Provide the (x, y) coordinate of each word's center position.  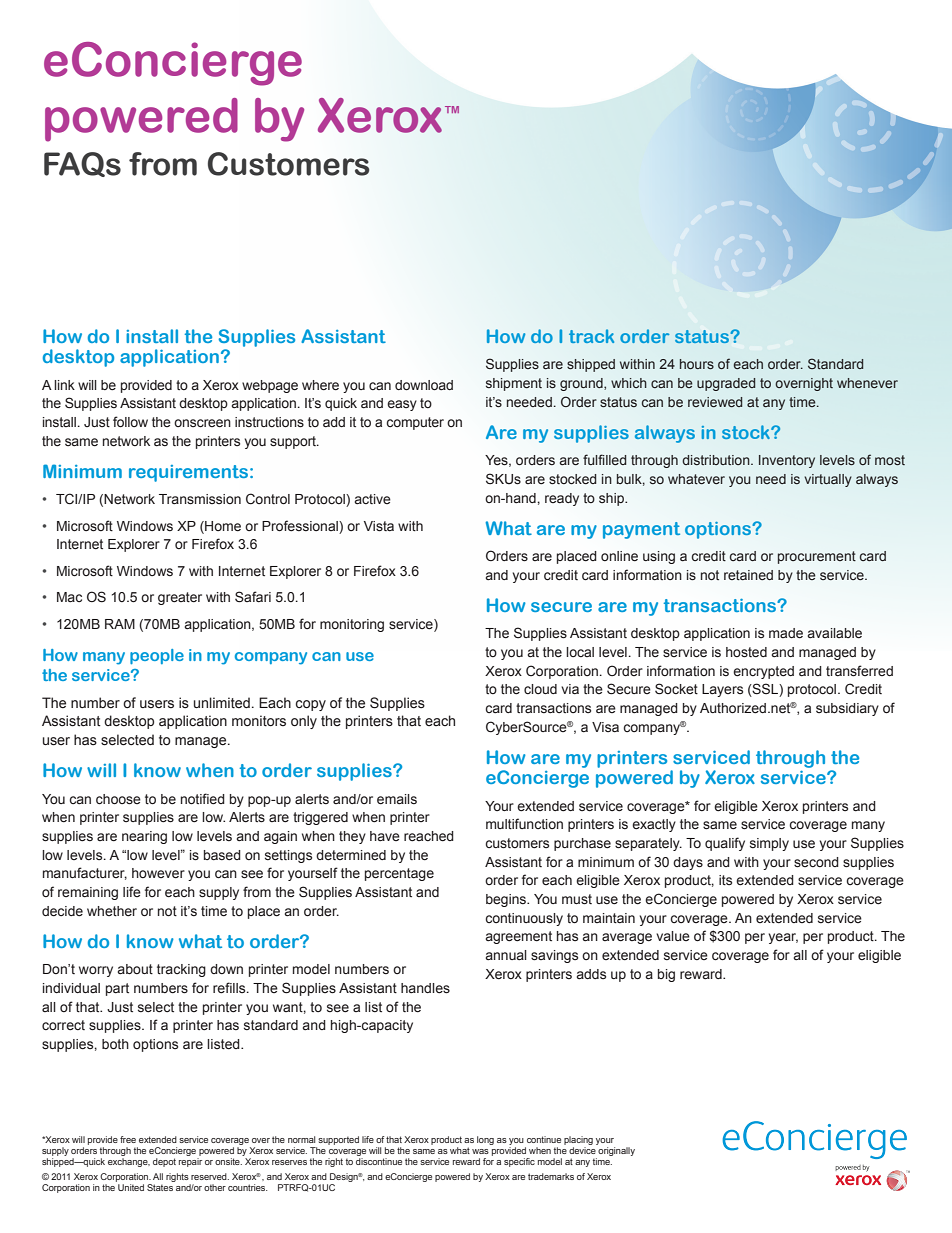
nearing (144, 837)
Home (222, 526)
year (783, 938)
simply (769, 844)
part (117, 989)
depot (164, 1162)
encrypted (763, 672)
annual (506, 955)
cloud (540, 689)
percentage (399, 874)
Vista (379, 526)
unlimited (222, 703)
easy (402, 405)
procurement (817, 557)
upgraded (726, 384)
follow (130, 421)
